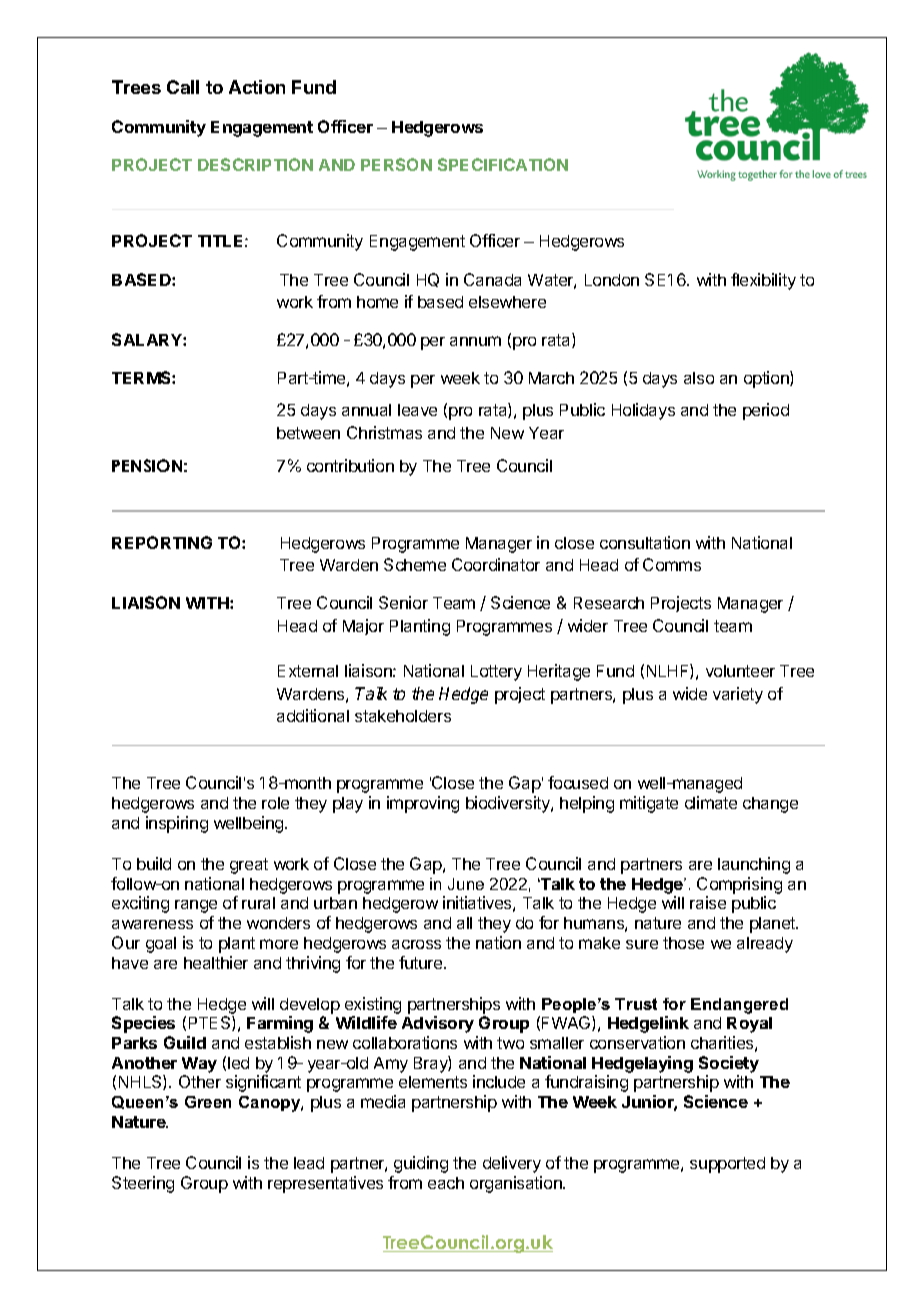  Describe the element at coordinates (699, 378) in the screenshot. I see `also` at that location.
